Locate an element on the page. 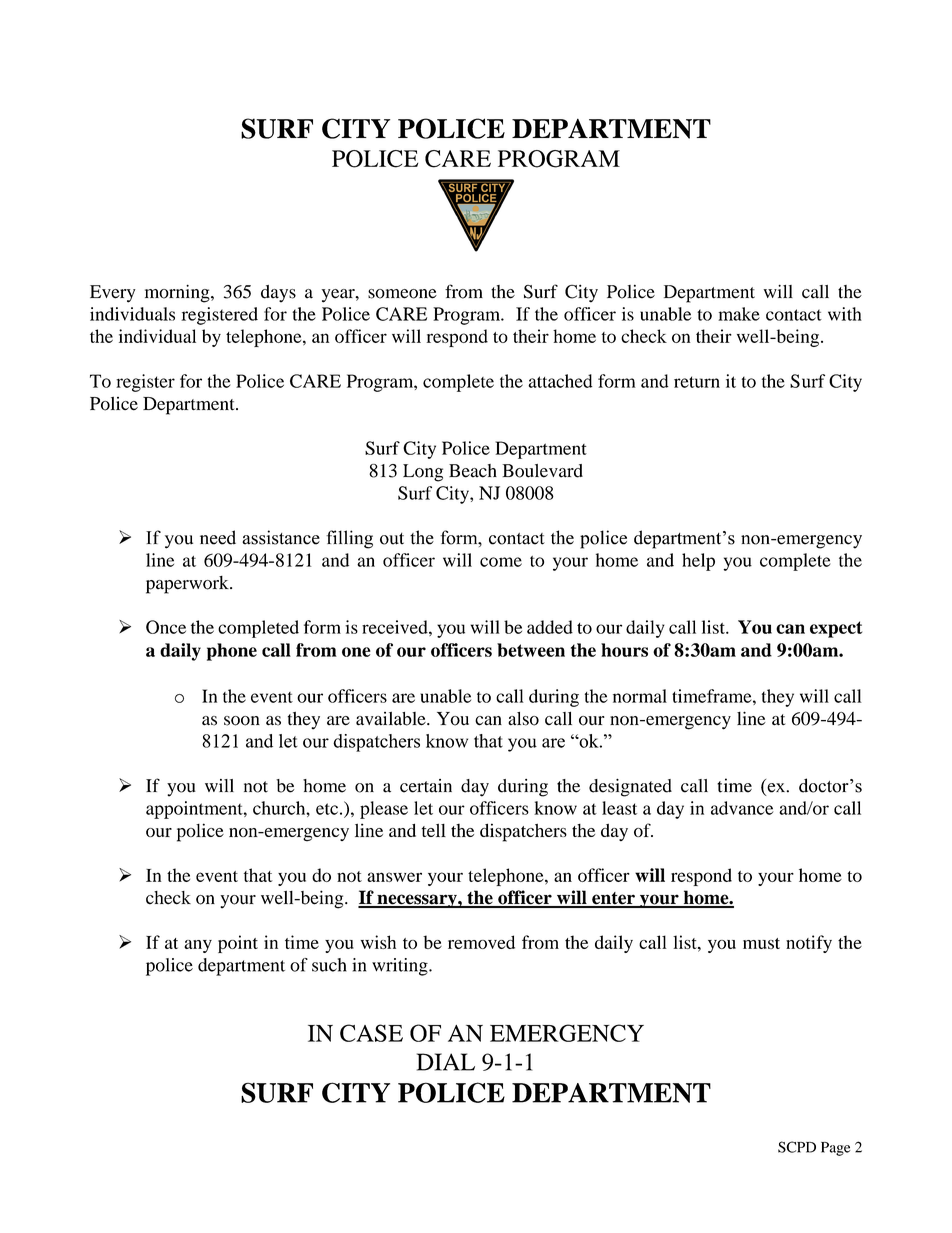  advance is located at coordinates (742, 808).
